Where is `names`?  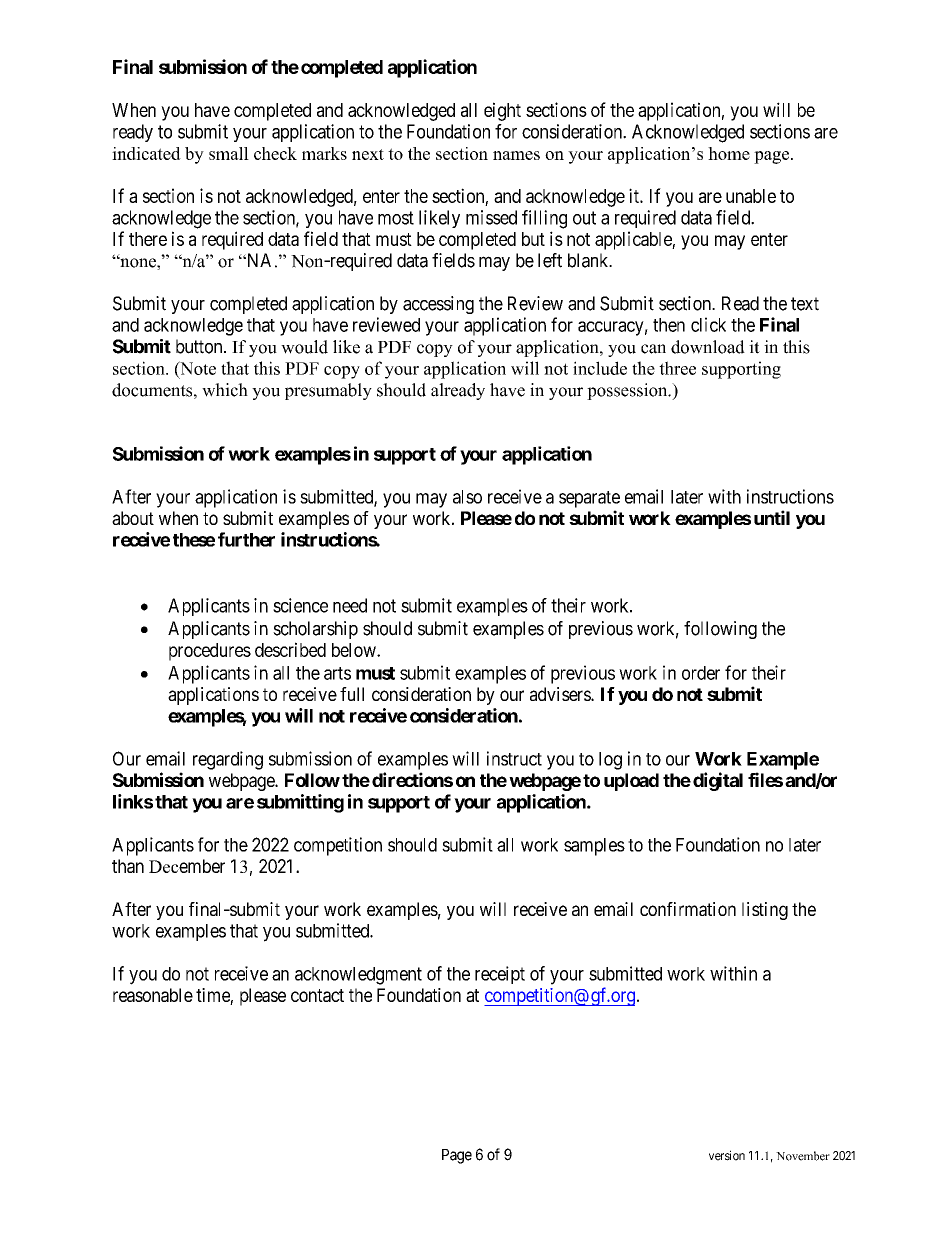
names is located at coordinates (516, 155).
